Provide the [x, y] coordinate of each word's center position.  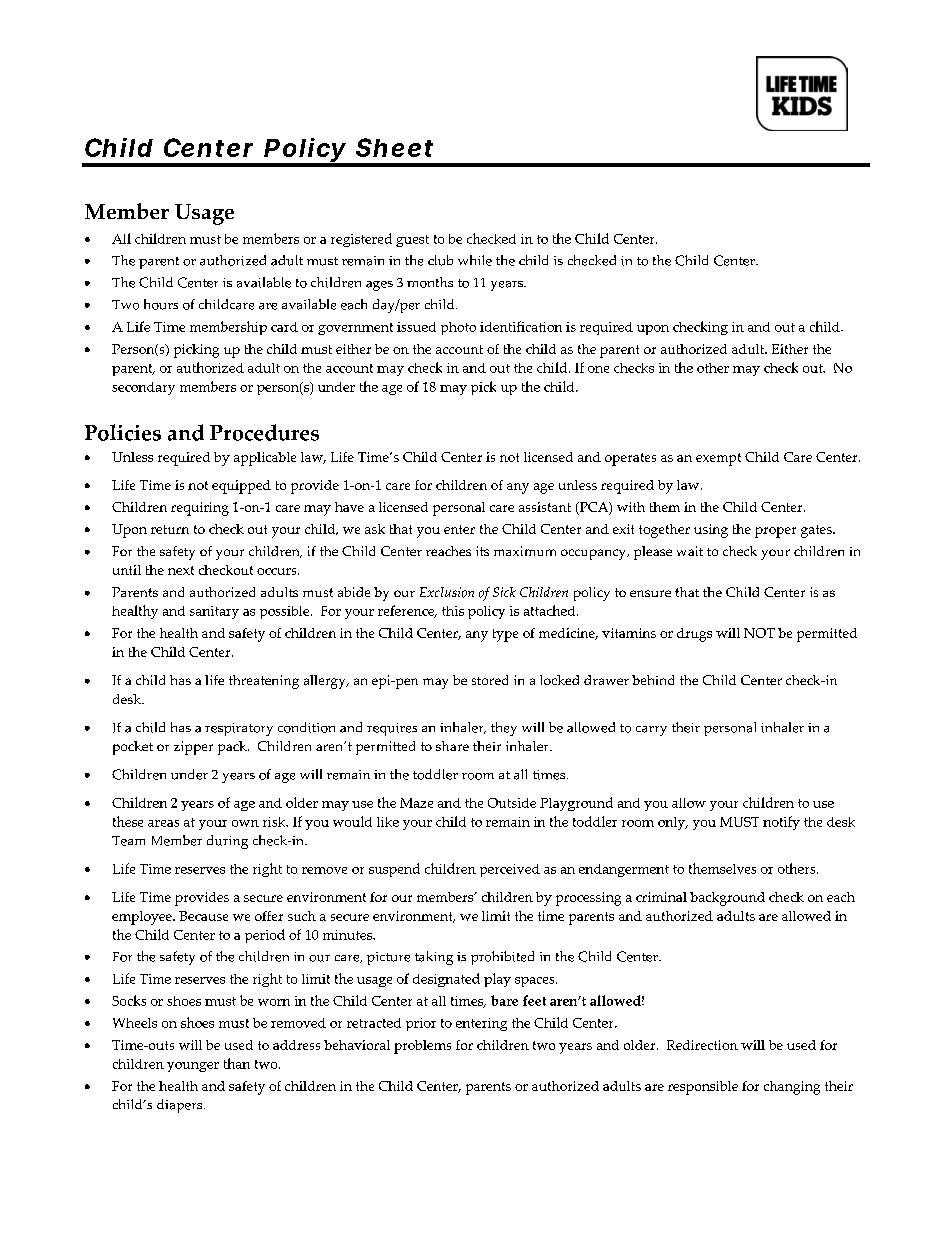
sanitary [214, 612]
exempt [718, 459]
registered [361, 240]
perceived [510, 870]
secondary [143, 388]
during [227, 842]
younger [193, 1067]
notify [781, 823]
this [453, 611]
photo [458, 328]
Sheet [394, 147]
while [475, 260]
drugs [694, 635]
